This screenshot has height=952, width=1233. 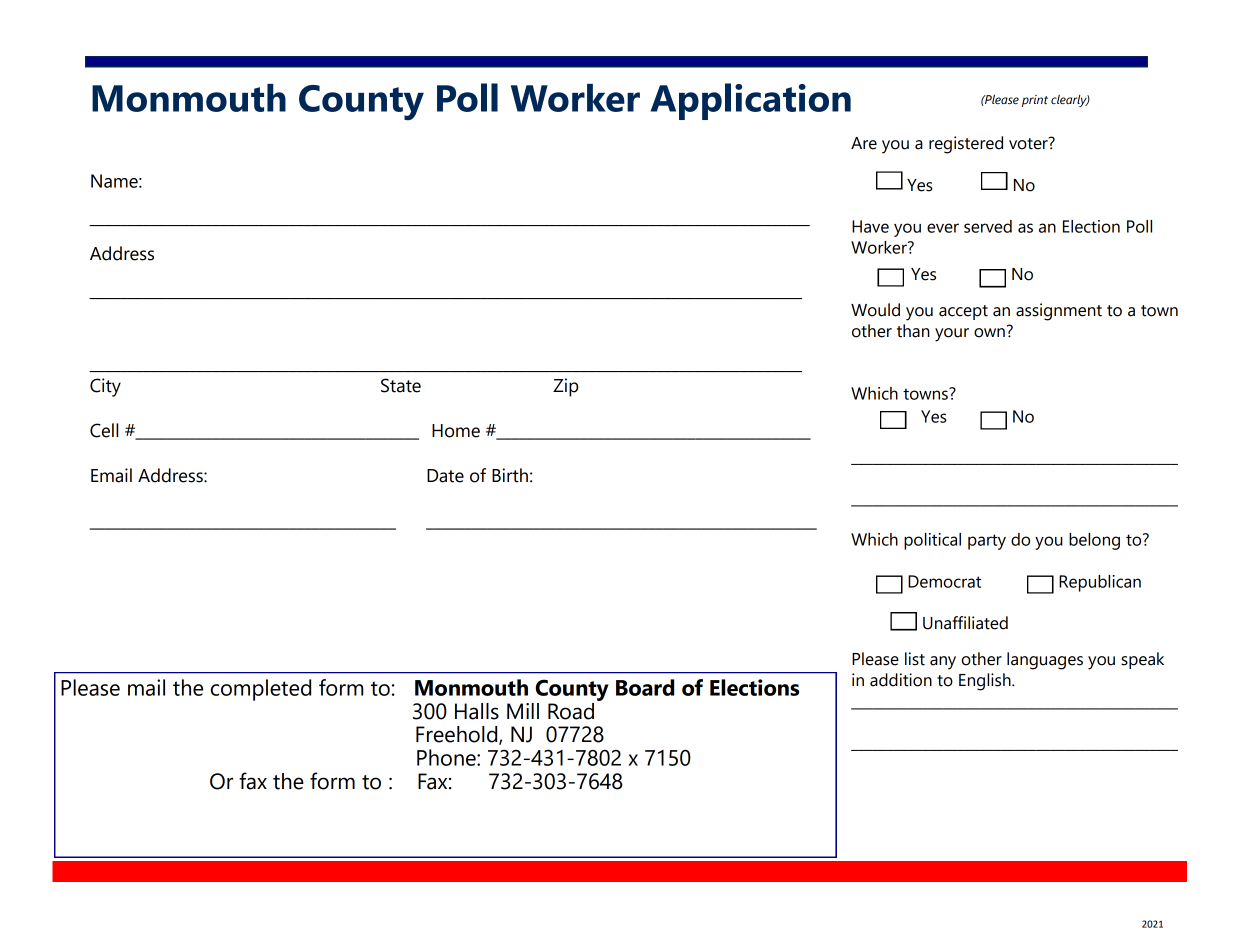 I want to click on City, so click(x=105, y=387).
